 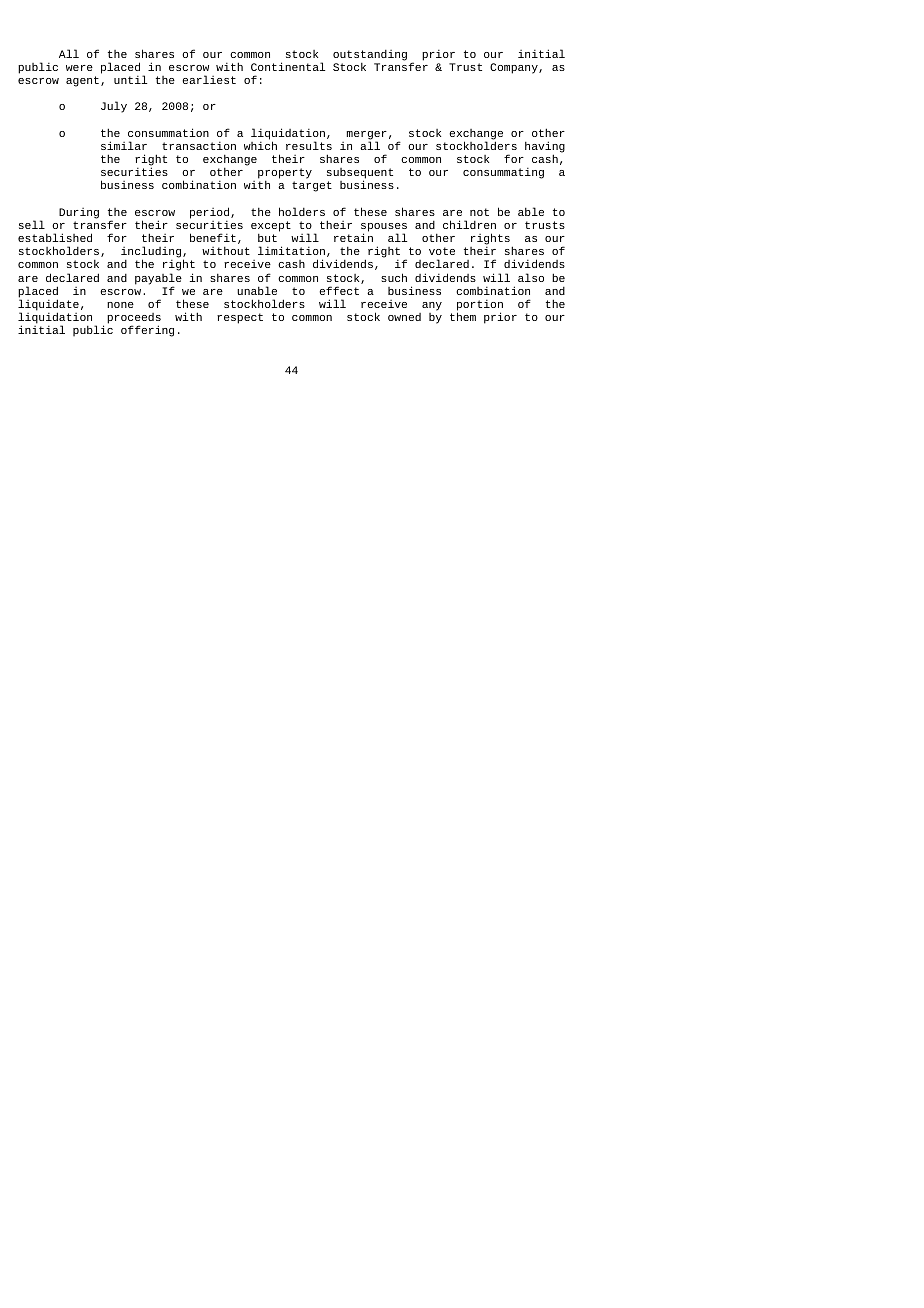 What do you see at coordinates (312, 186) in the screenshot?
I see `target` at bounding box center [312, 186].
